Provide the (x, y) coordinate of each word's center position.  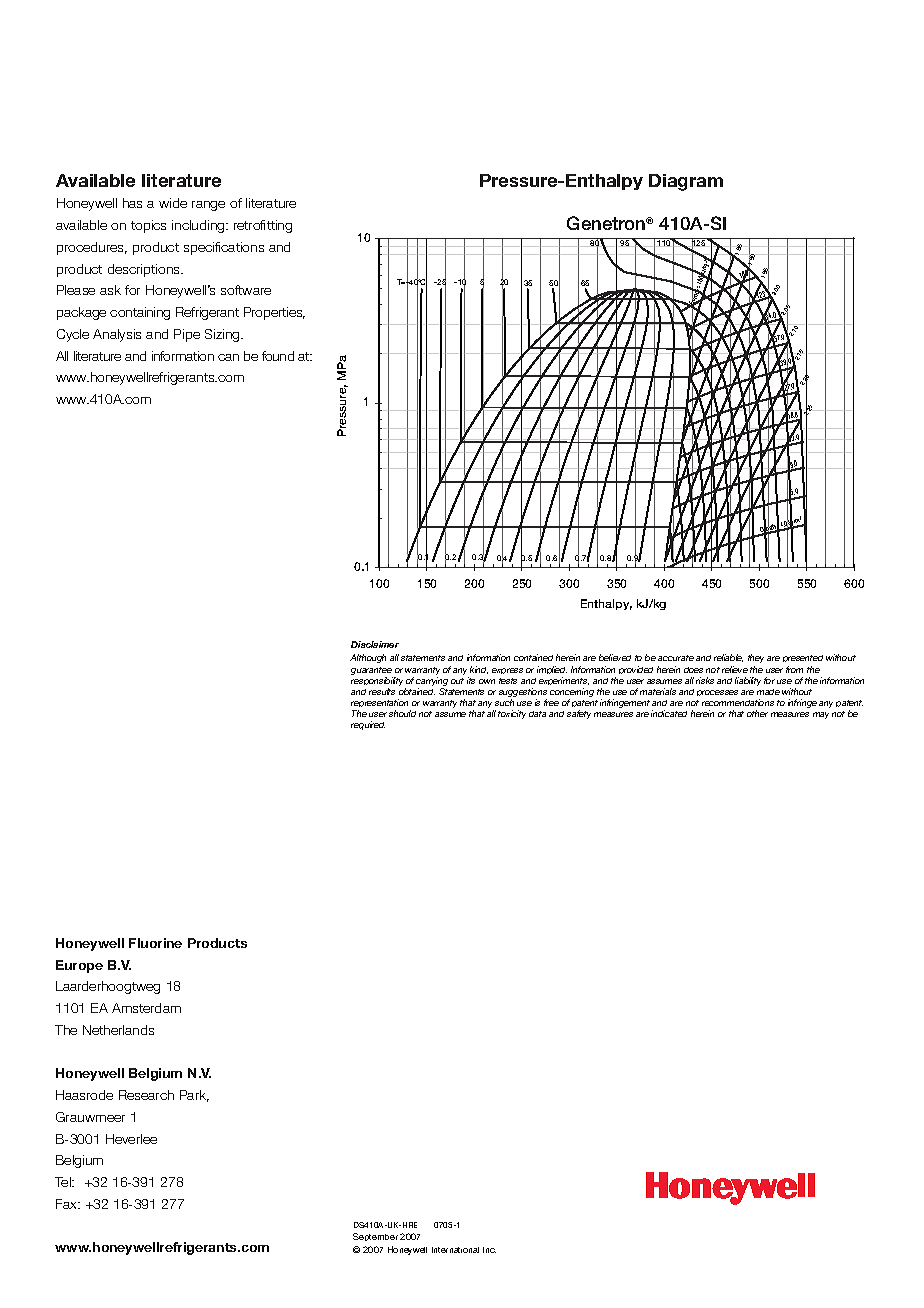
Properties (274, 313)
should (402, 713)
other (757, 713)
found (278, 356)
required (368, 725)
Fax (68, 1204)
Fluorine (155, 943)
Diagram (686, 182)
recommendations (738, 702)
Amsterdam (146, 1008)
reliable (728, 658)
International (455, 1250)
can (228, 357)
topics (148, 226)
